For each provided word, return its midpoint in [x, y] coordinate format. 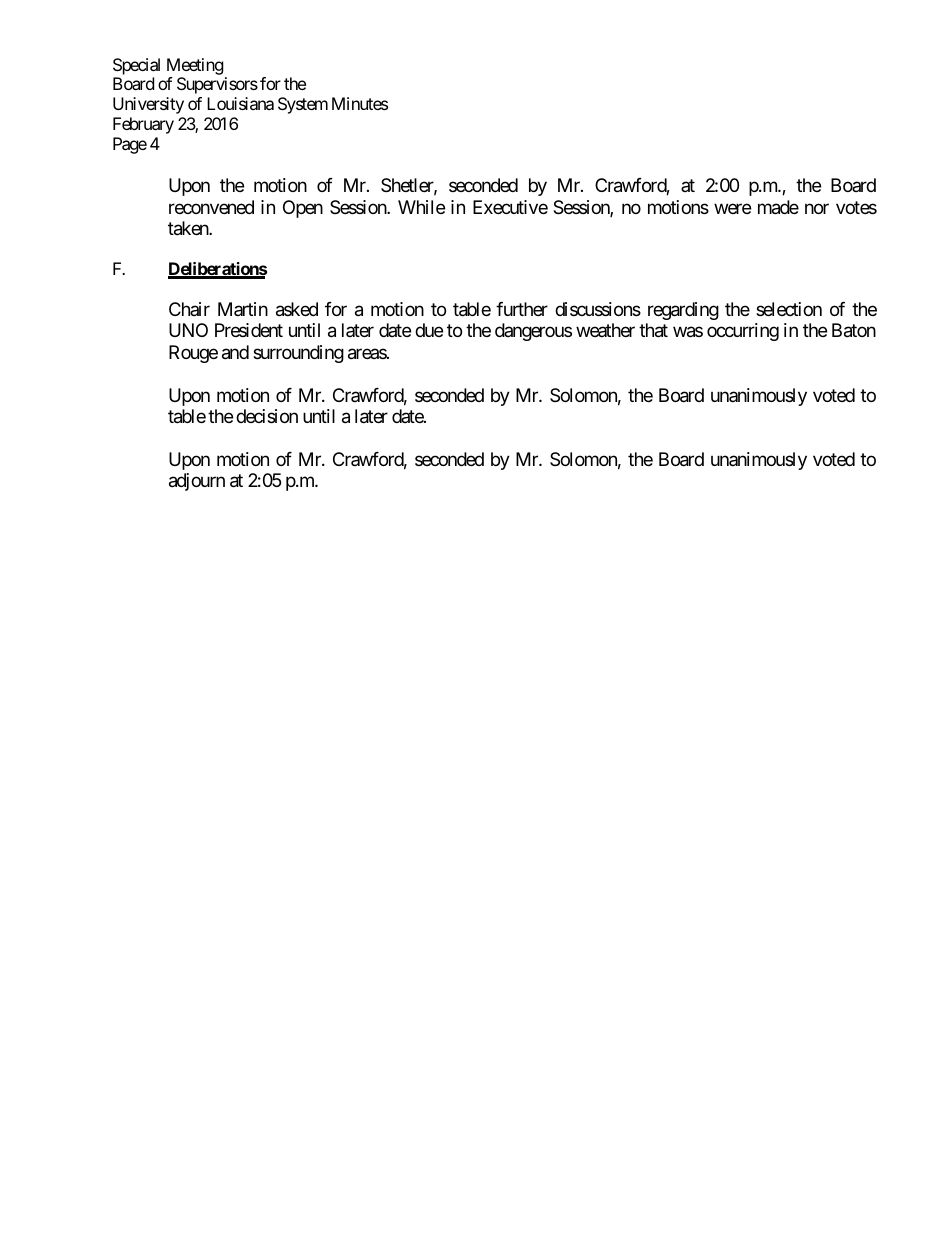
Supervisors [217, 85]
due [429, 330]
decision [267, 416]
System [303, 105]
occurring [743, 332]
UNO [188, 330]
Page [130, 145]
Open [303, 209]
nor [817, 208]
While [421, 207]
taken [189, 228]
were [732, 208]
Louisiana [240, 103]
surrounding [298, 354]
